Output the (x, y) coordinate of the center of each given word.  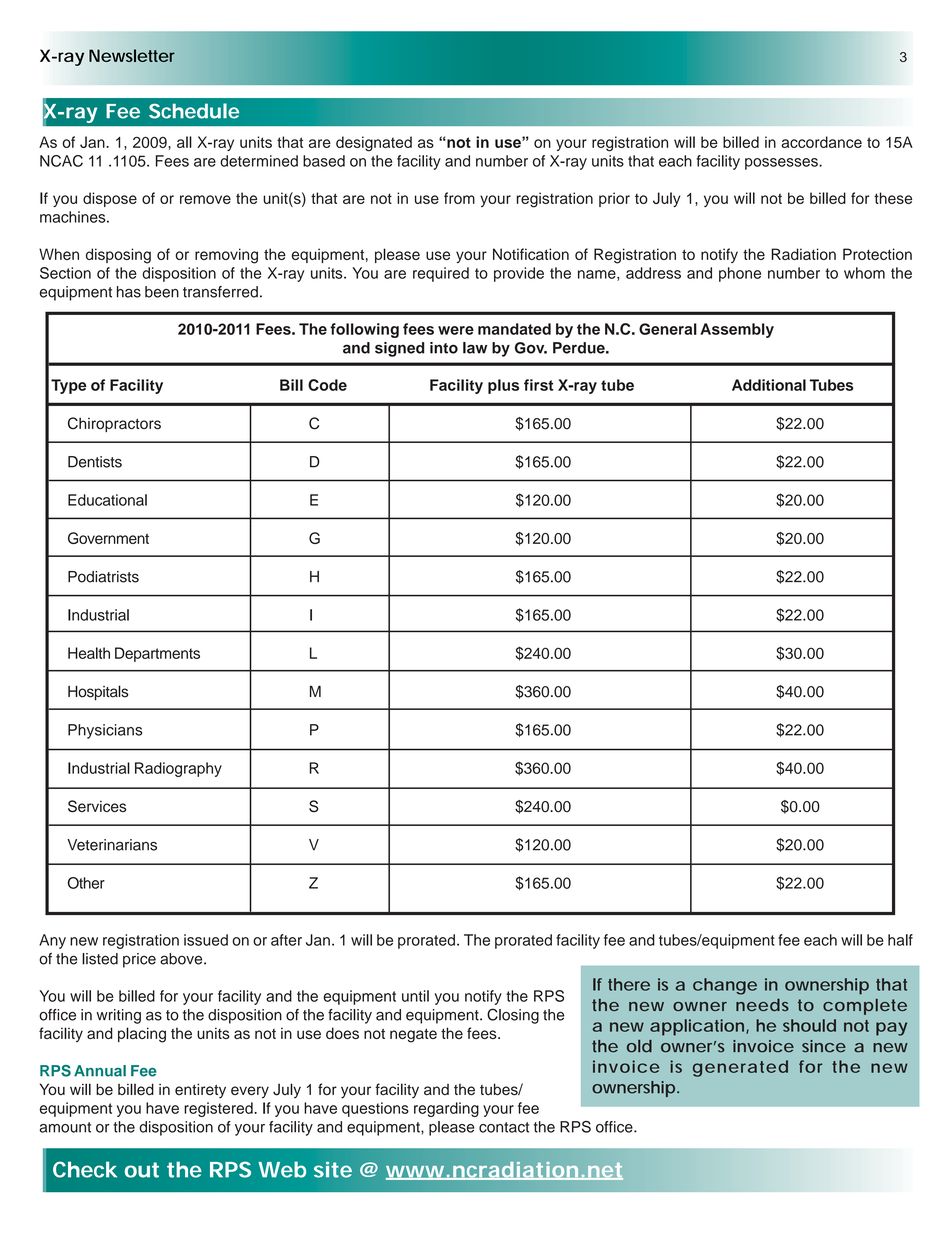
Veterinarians (112, 845)
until (415, 996)
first (538, 385)
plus (503, 386)
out (142, 1170)
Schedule (194, 111)
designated (374, 144)
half (900, 940)
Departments (157, 654)
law (475, 348)
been (162, 292)
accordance (821, 142)
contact (504, 1127)
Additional (769, 385)
